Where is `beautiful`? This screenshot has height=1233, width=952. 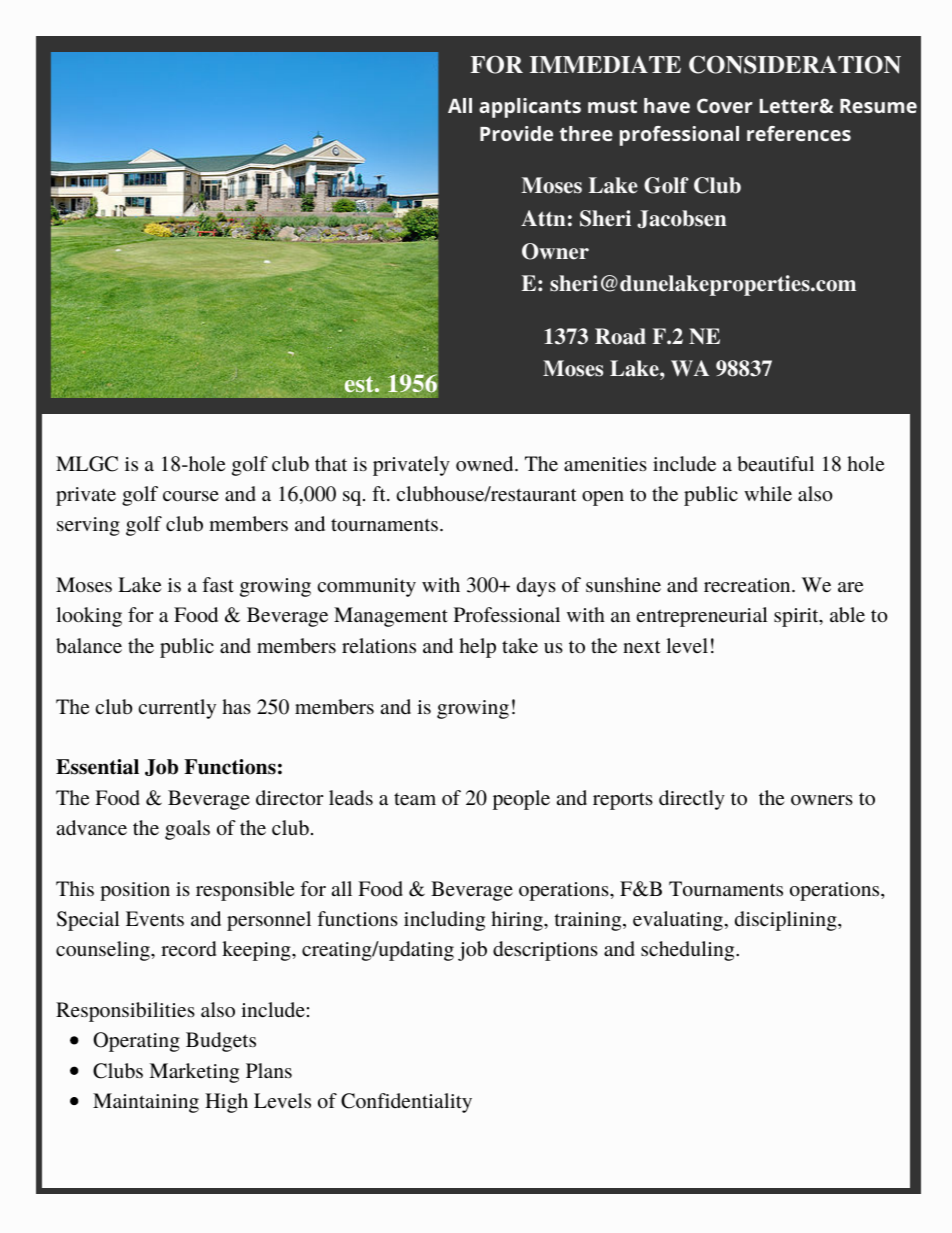 beautiful is located at coordinates (775, 464).
